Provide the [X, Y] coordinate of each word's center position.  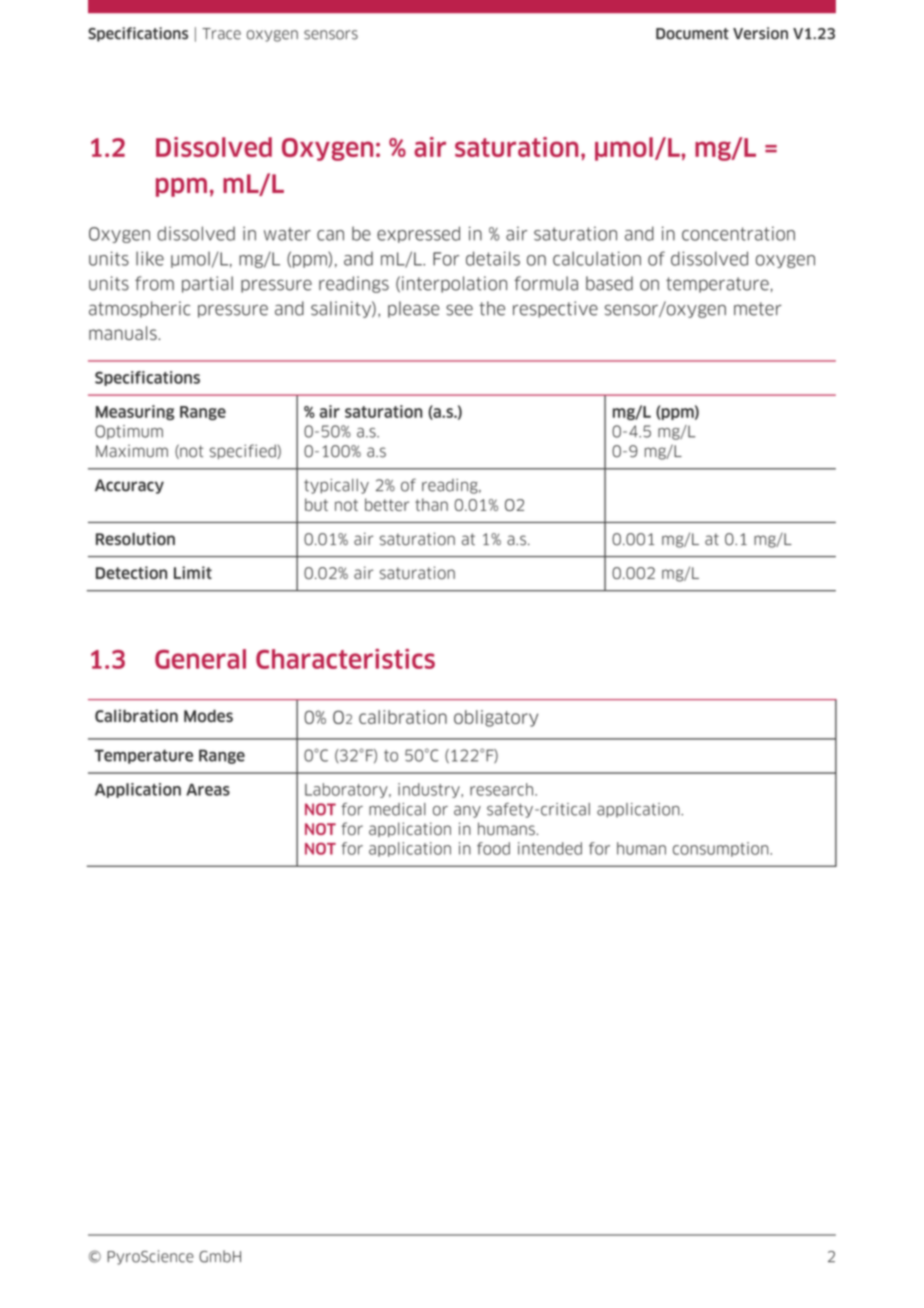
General [200, 659]
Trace [221, 34]
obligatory [496, 718]
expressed [418, 234]
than [431, 504]
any [467, 812]
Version [760, 33]
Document [692, 34]
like [150, 258]
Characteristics [345, 659]
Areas [208, 790]
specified [244, 451]
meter [758, 309]
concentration [738, 233]
